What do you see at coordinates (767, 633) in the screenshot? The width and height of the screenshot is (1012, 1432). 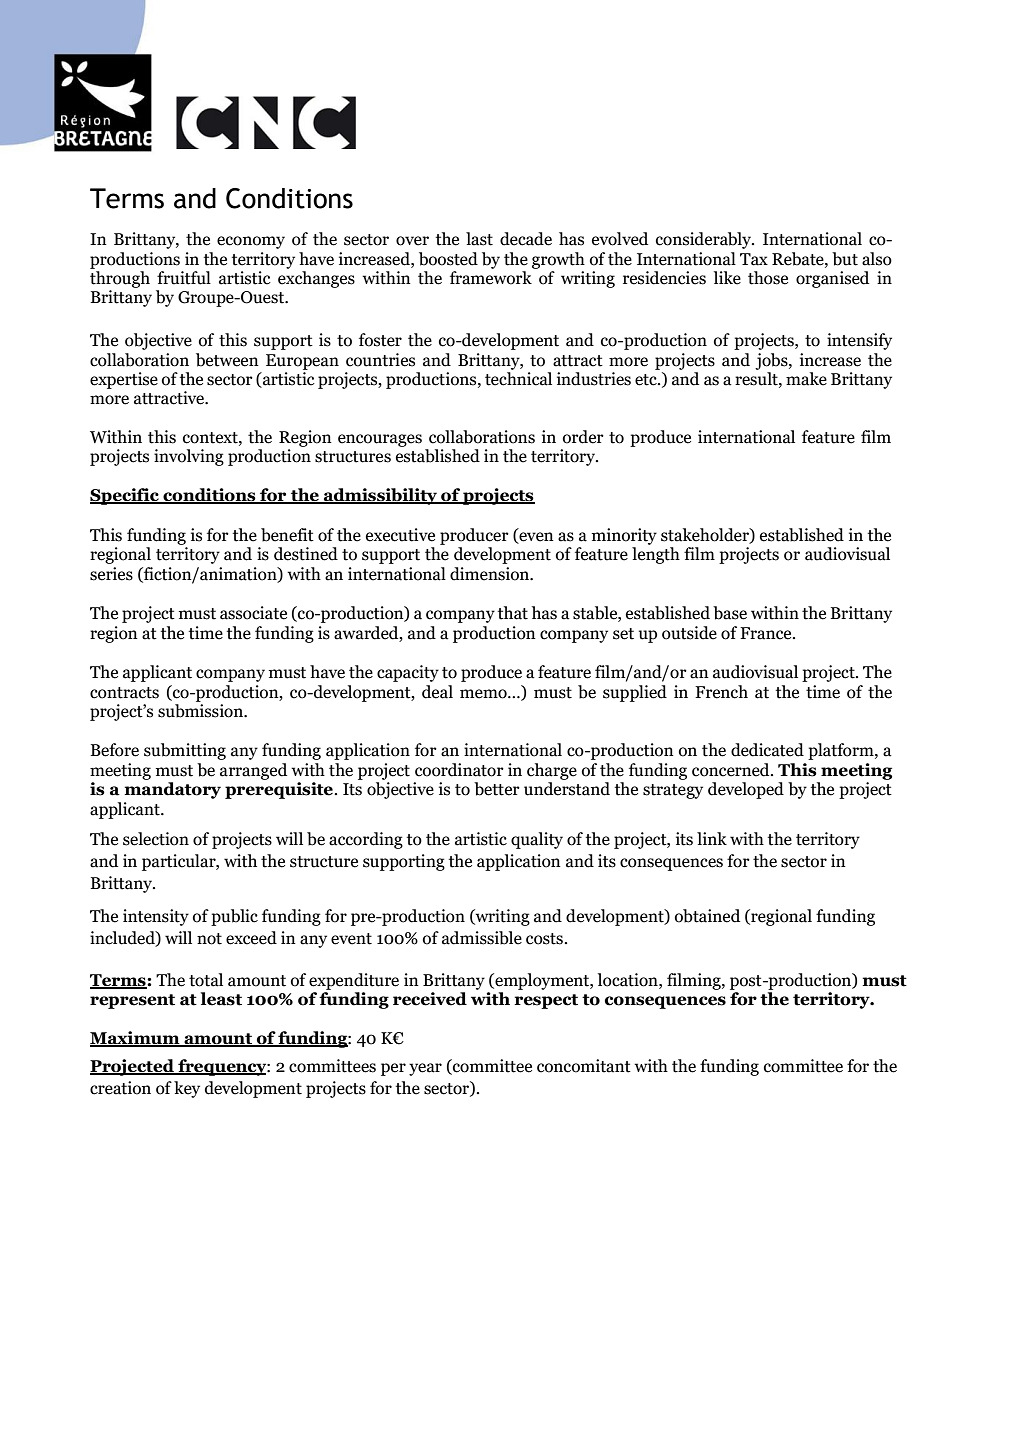 I see `France` at bounding box center [767, 633].
